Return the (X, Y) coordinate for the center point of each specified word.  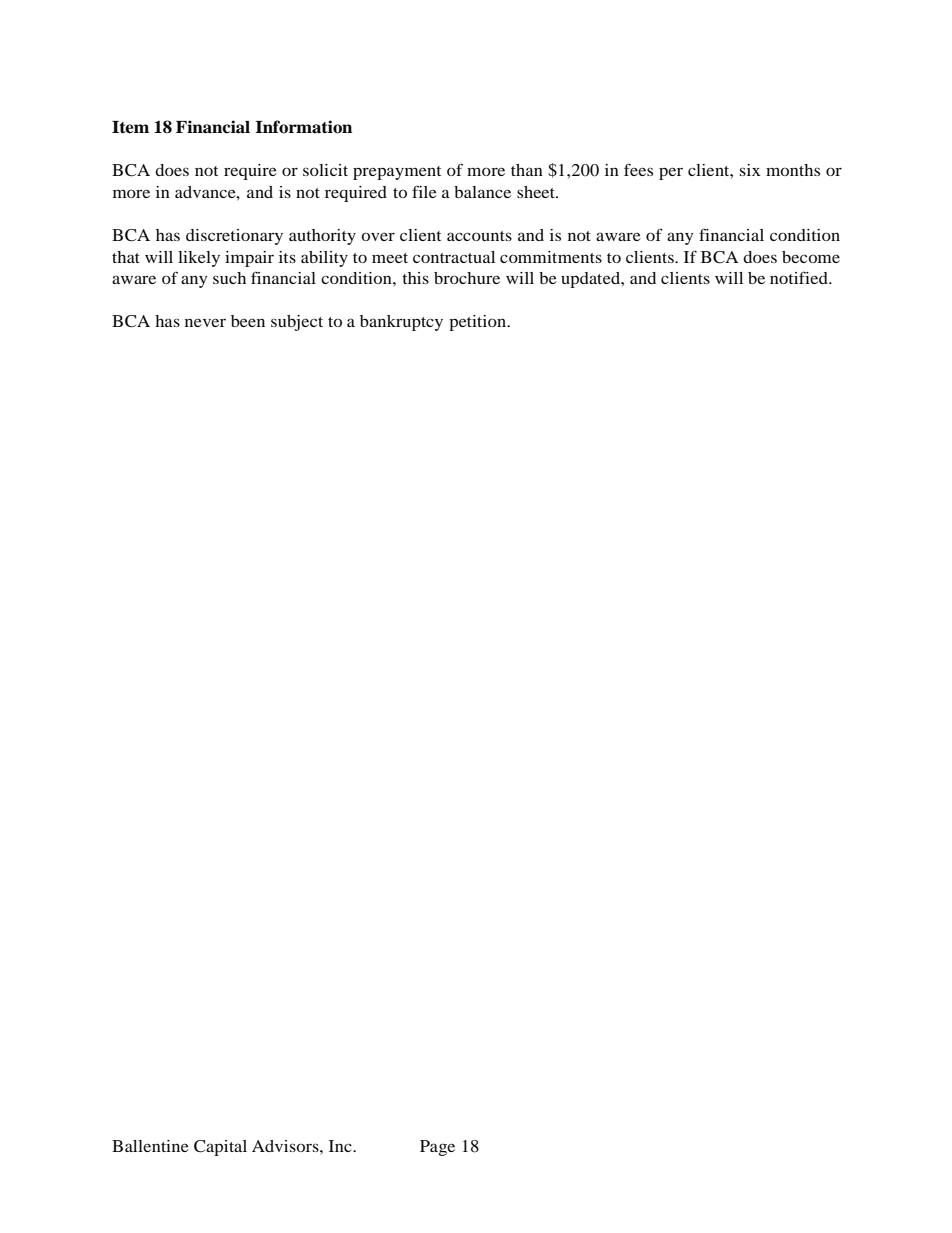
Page (437, 1148)
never (205, 322)
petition (479, 323)
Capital (220, 1148)
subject (297, 323)
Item (130, 127)
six (750, 170)
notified (800, 277)
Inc (341, 1146)
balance (482, 192)
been (248, 321)
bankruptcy (401, 323)
